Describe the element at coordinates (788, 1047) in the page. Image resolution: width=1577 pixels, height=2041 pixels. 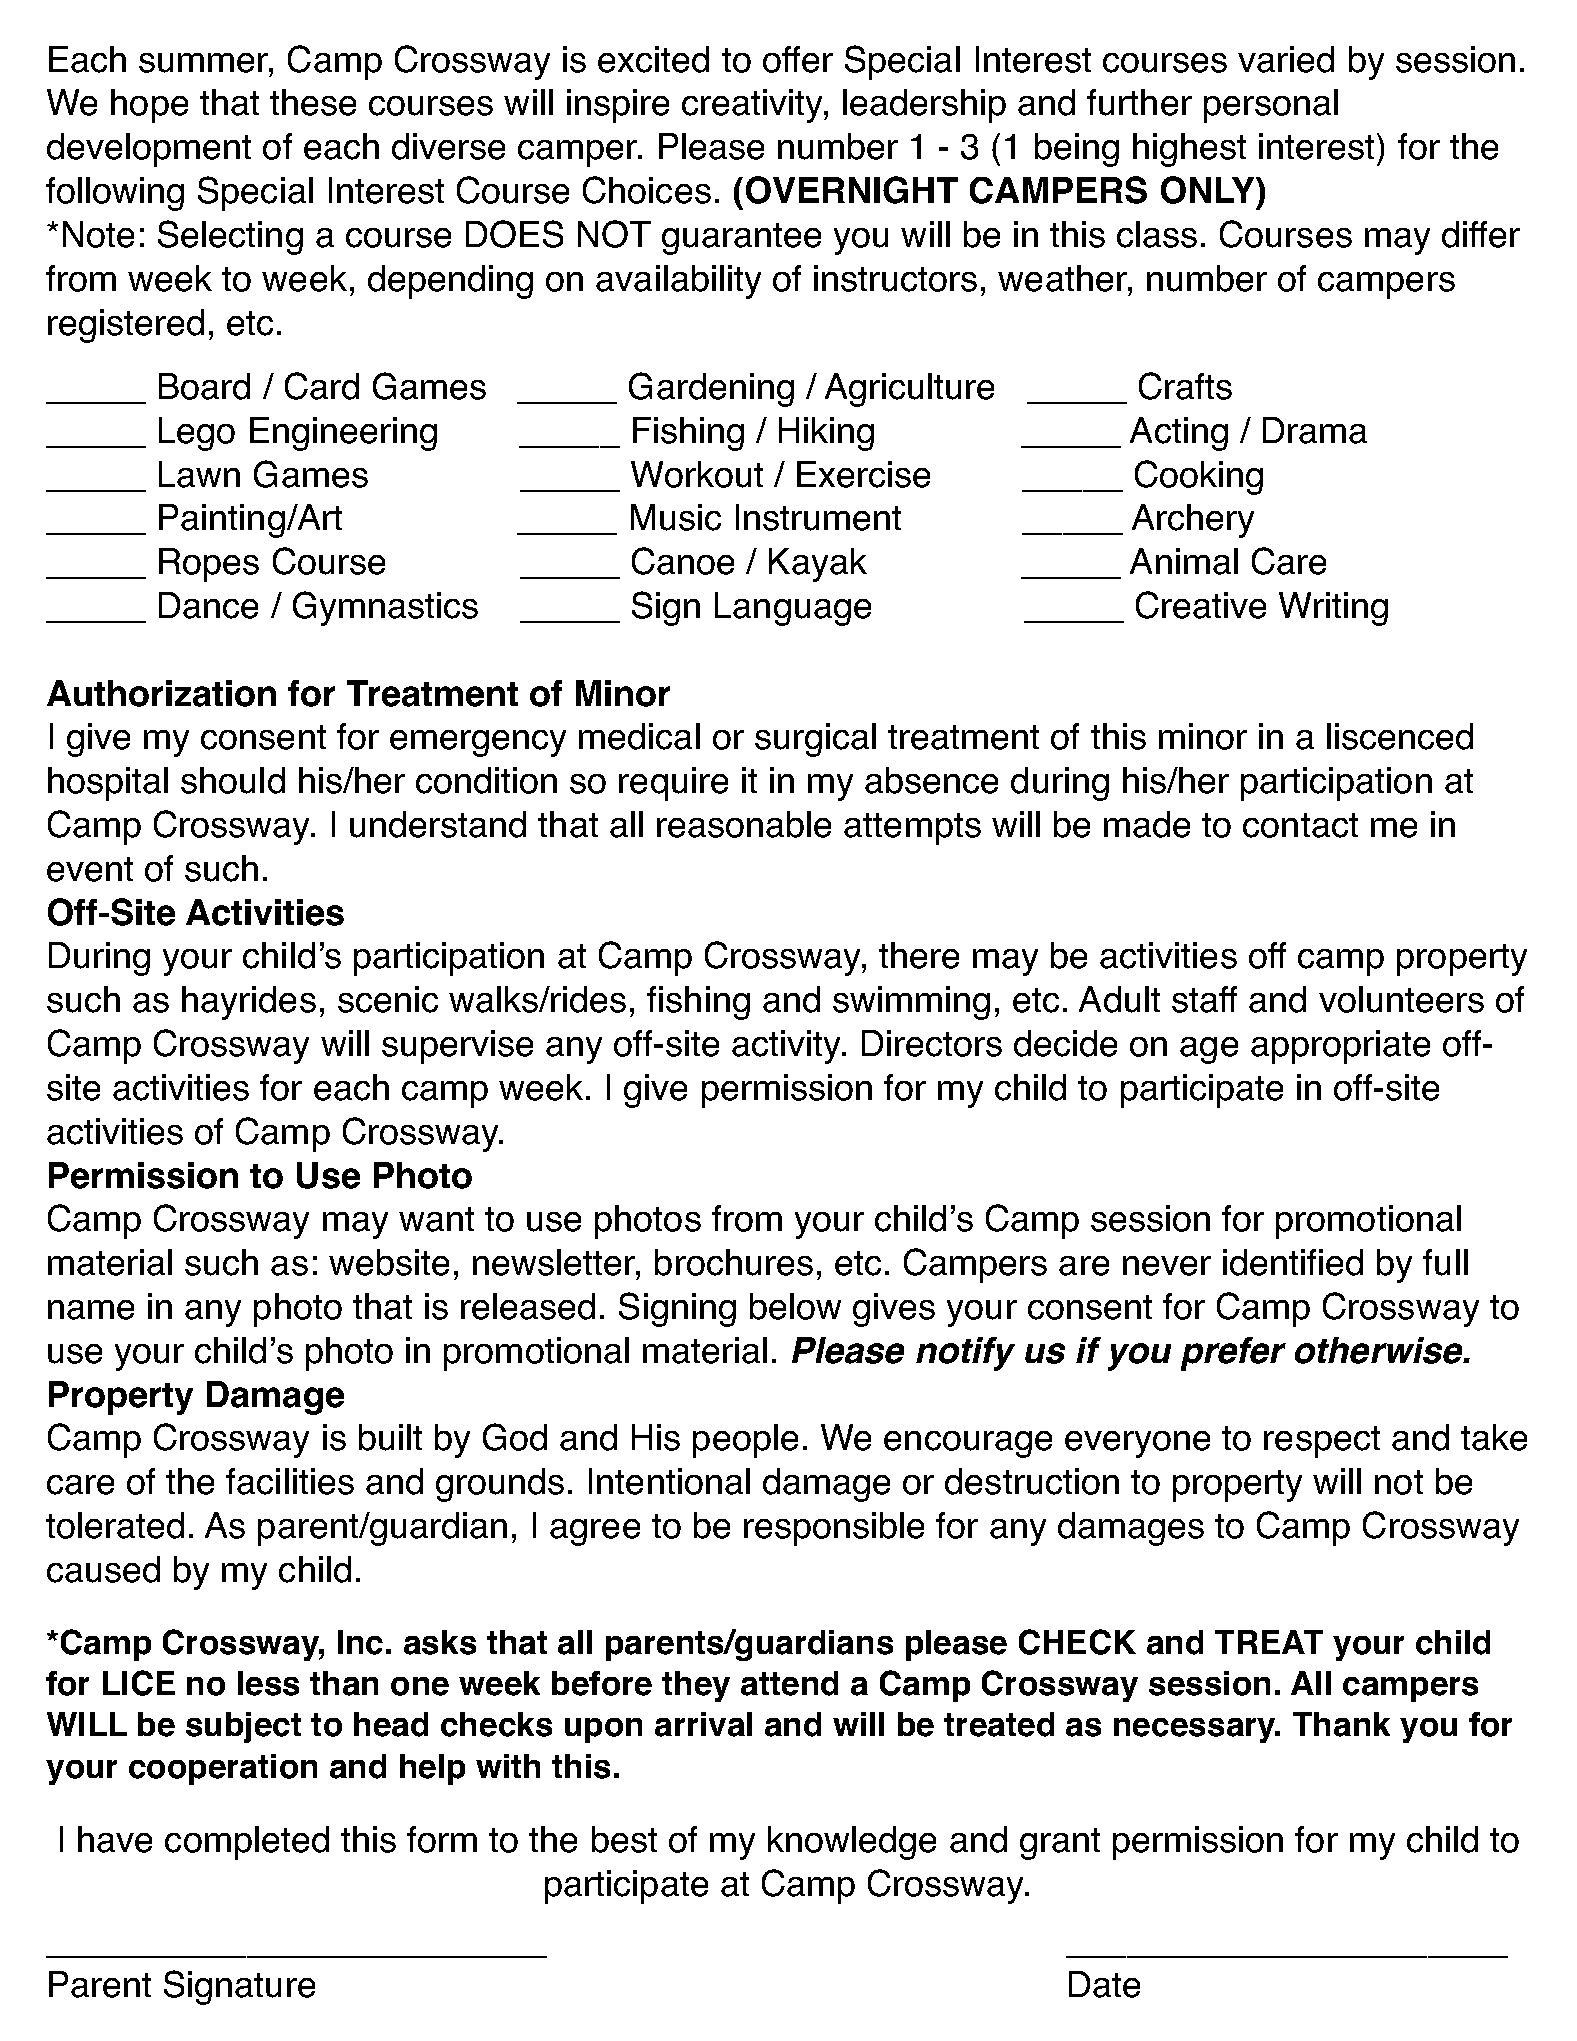
I see `activity` at that location.
